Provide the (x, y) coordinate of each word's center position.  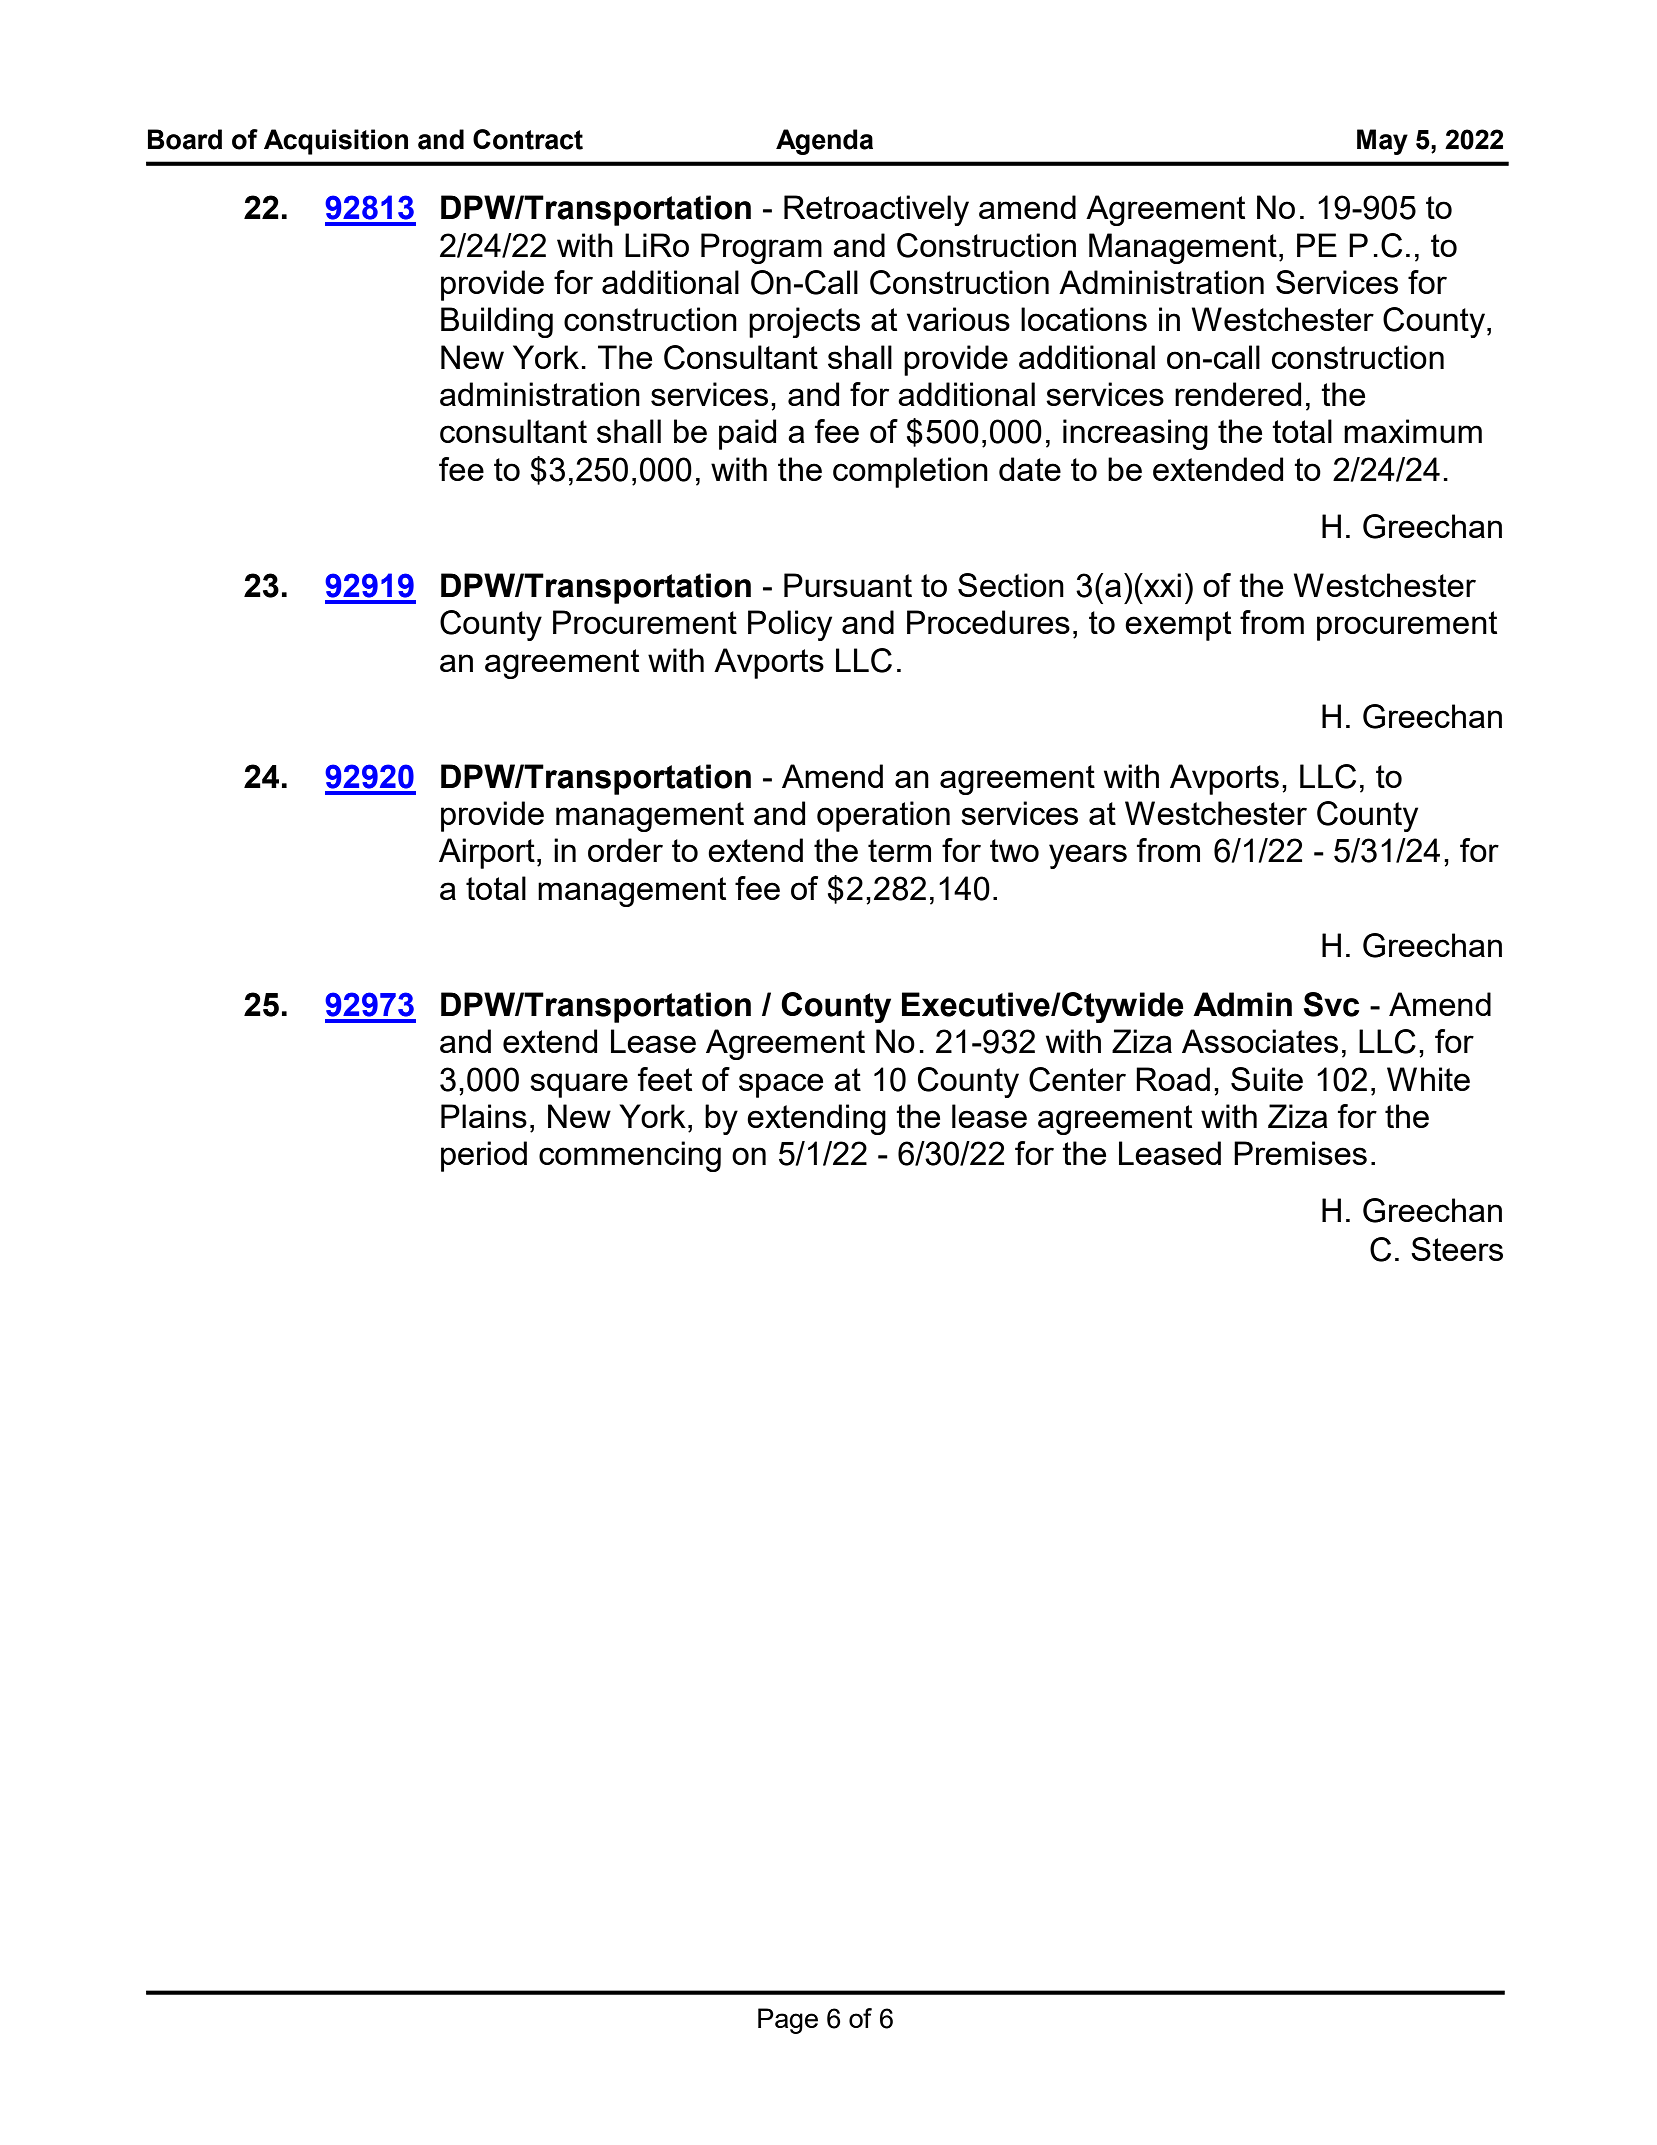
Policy (790, 625)
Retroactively (876, 210)
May (1382, 142)
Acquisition (336, 142)
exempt (1178, 626)
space (781, 1085)
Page (788, 2021)
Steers (1457, 1249)
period (484, 1156)
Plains (484, 1116)
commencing (630, 1156)
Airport (487, 853)
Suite (1267, 1079)
